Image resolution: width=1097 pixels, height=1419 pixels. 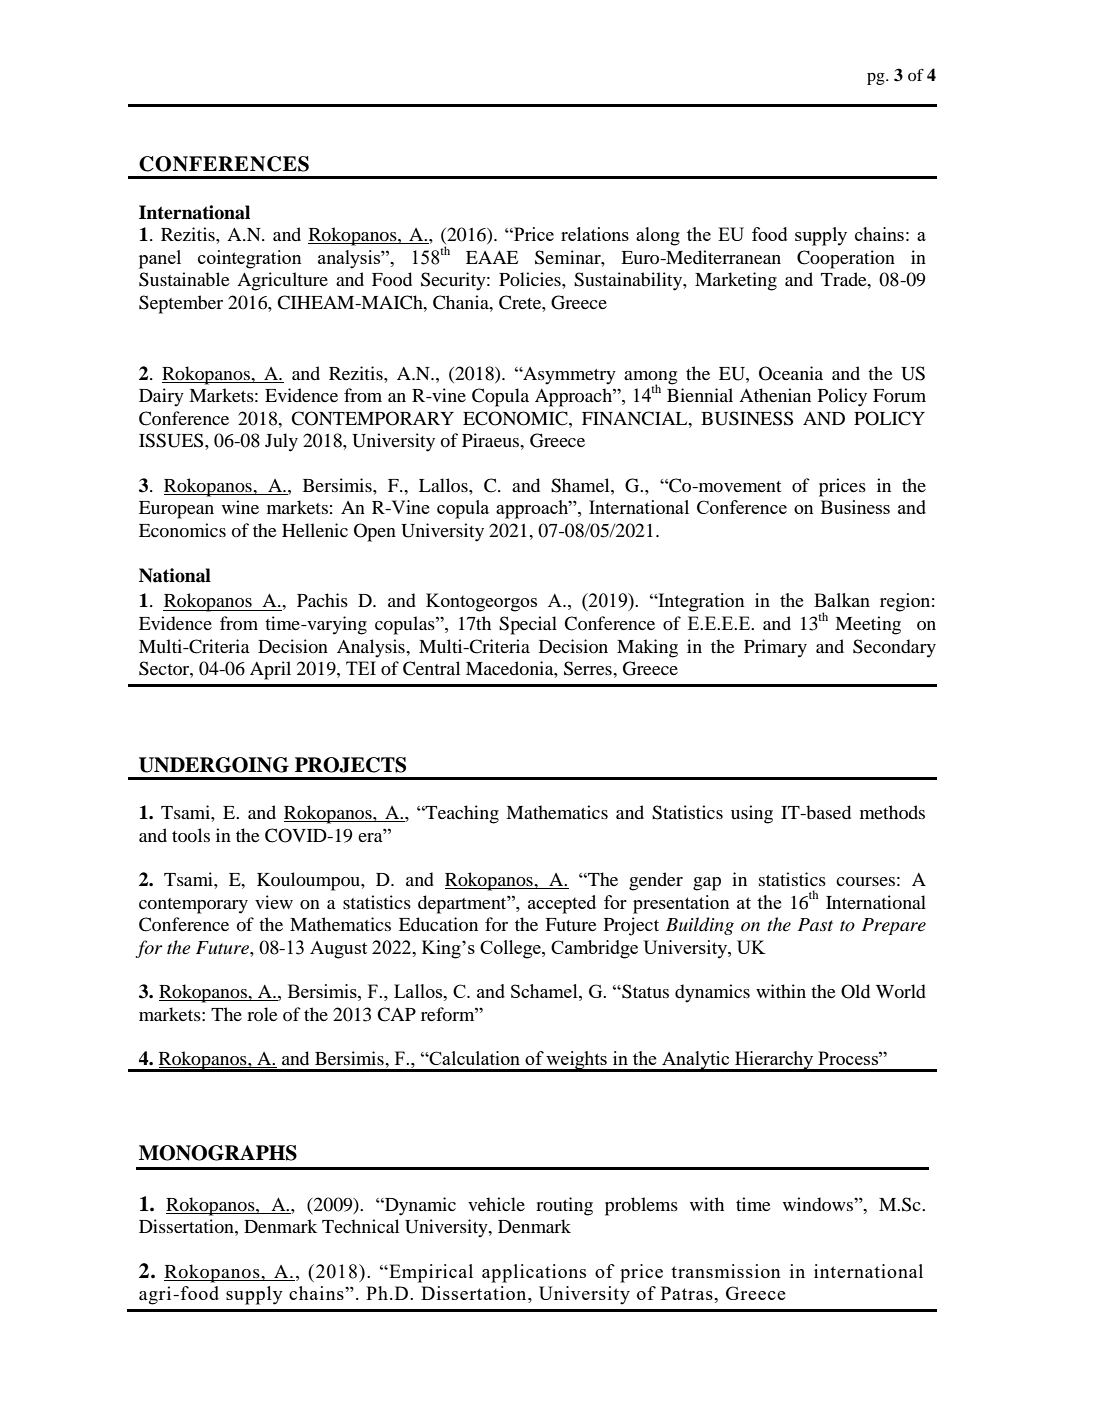 What do you see at coordinates (184, 279) in the screenshot?
I see `Sustainable` at bounding box center [184, 279].
